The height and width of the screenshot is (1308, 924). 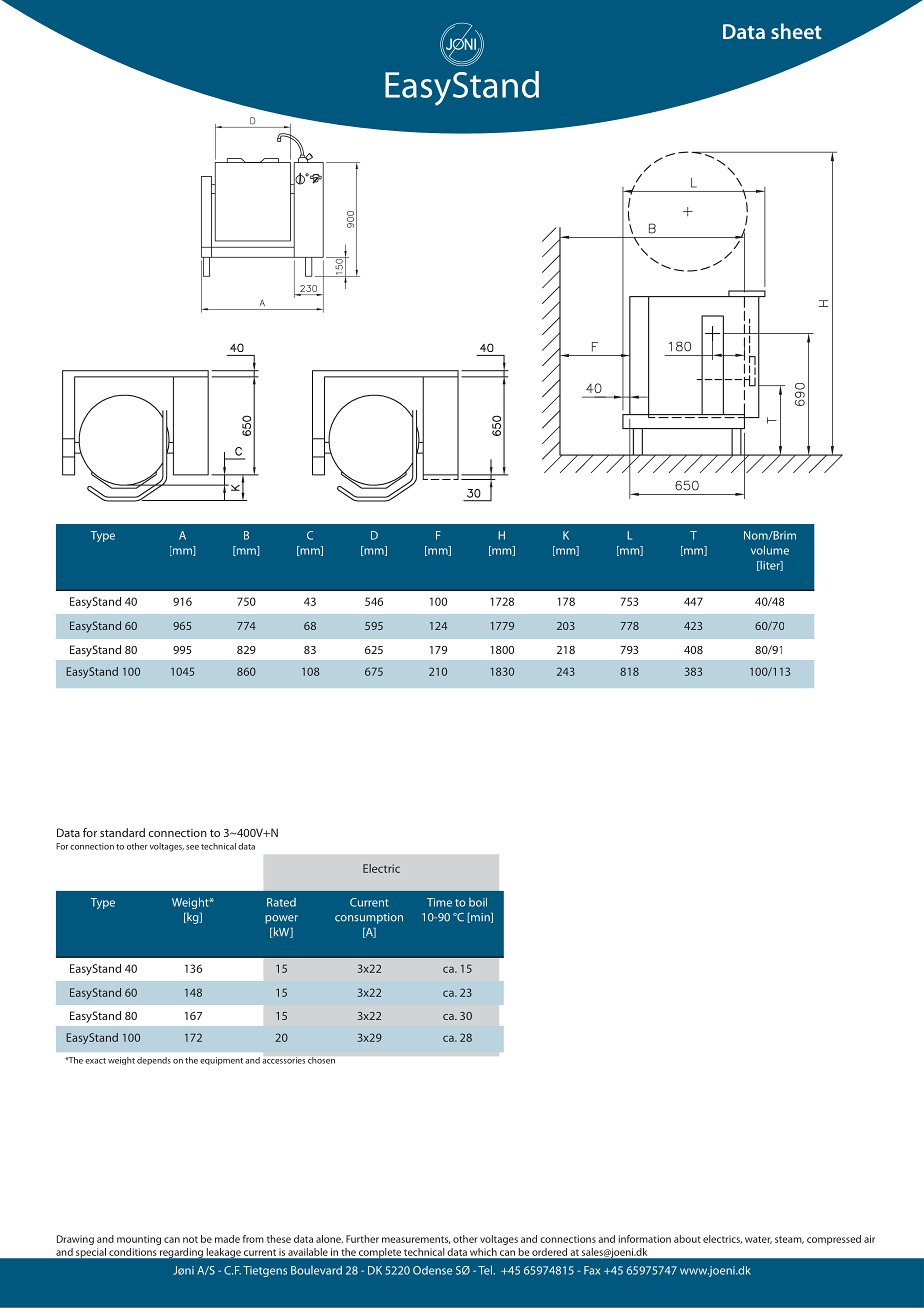 What do you see at coordinates (834, 1240) in the screenshot?
I see `compressed` at bounding box center [834, 1240].
